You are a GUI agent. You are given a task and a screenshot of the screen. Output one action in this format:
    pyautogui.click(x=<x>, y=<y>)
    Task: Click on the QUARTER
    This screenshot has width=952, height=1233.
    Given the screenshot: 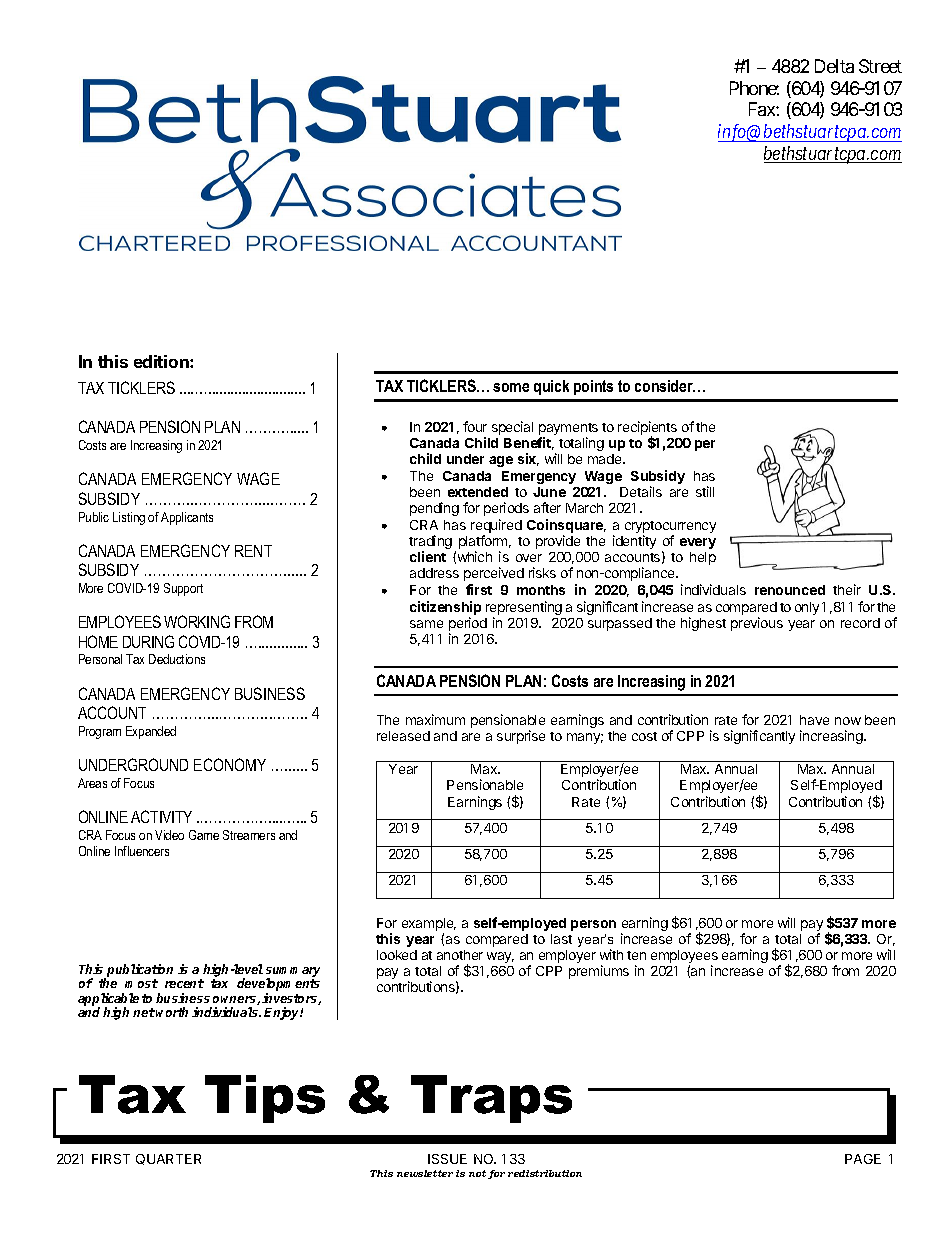 What is the action you would take?
    pyautogui.click(x=168, y=1159)
